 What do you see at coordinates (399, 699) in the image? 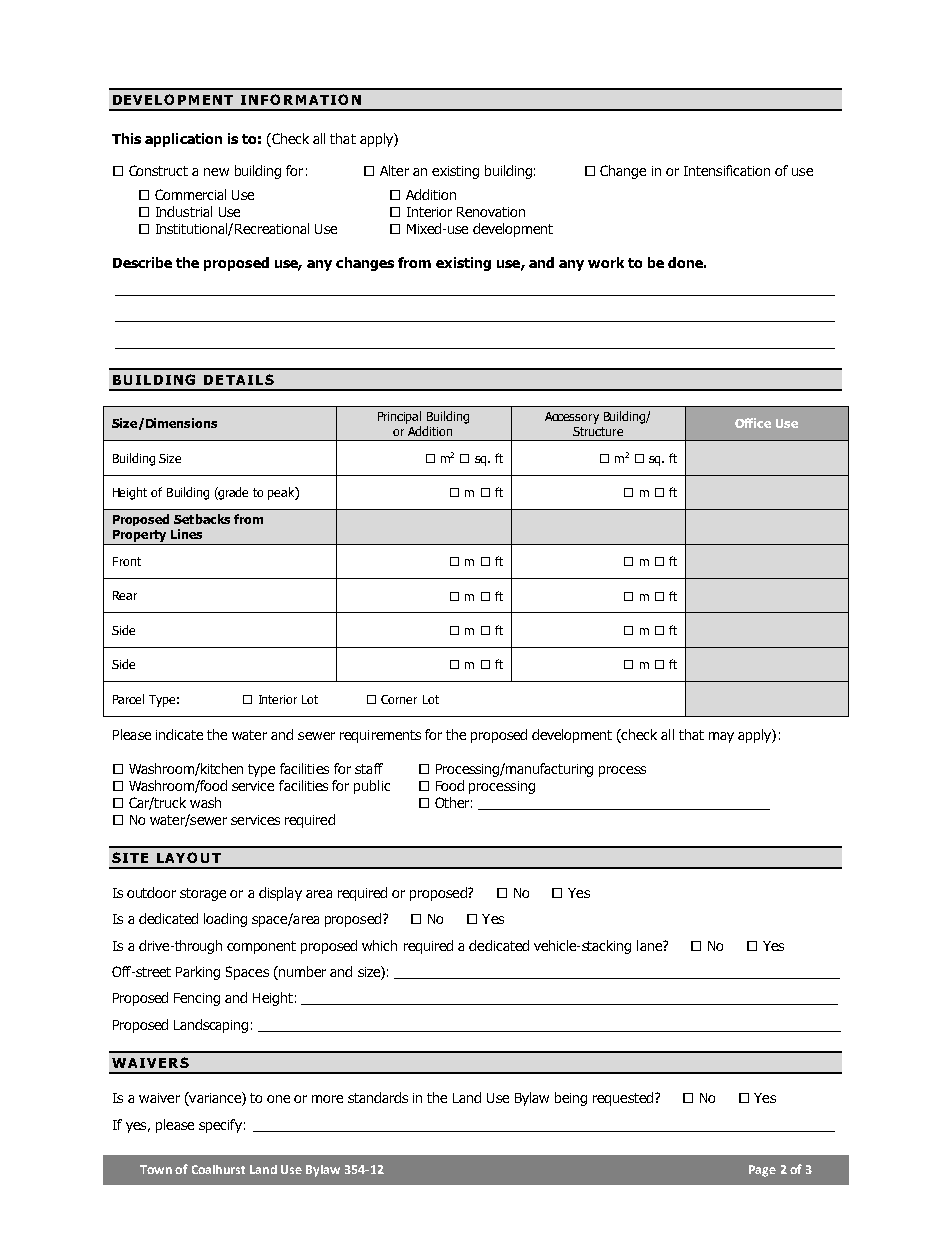
I see `Corner` at bounding box center [399, 699].
